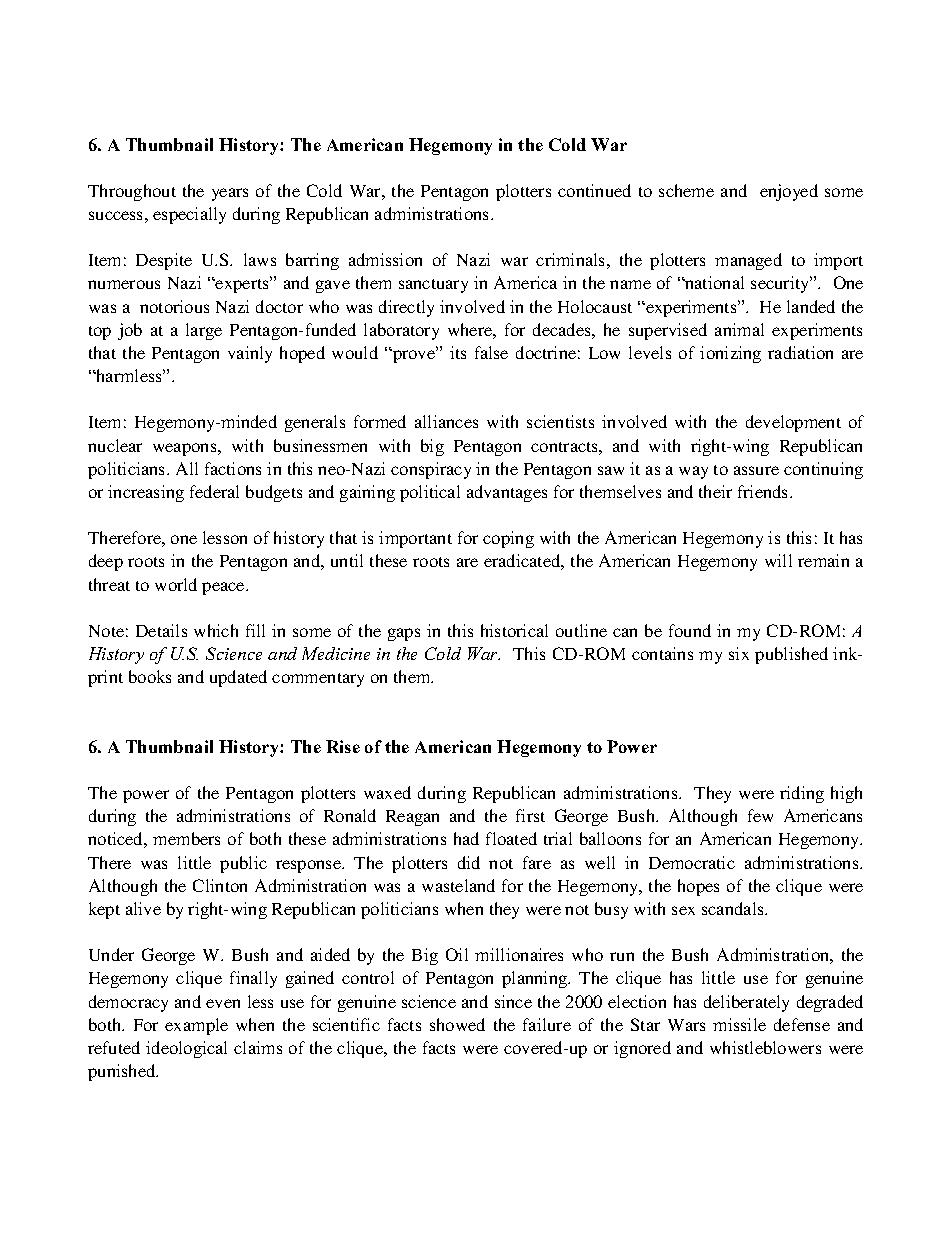 The height and width of the screenshot is (1233, 952). I want to click on power, so click(146, 796).
